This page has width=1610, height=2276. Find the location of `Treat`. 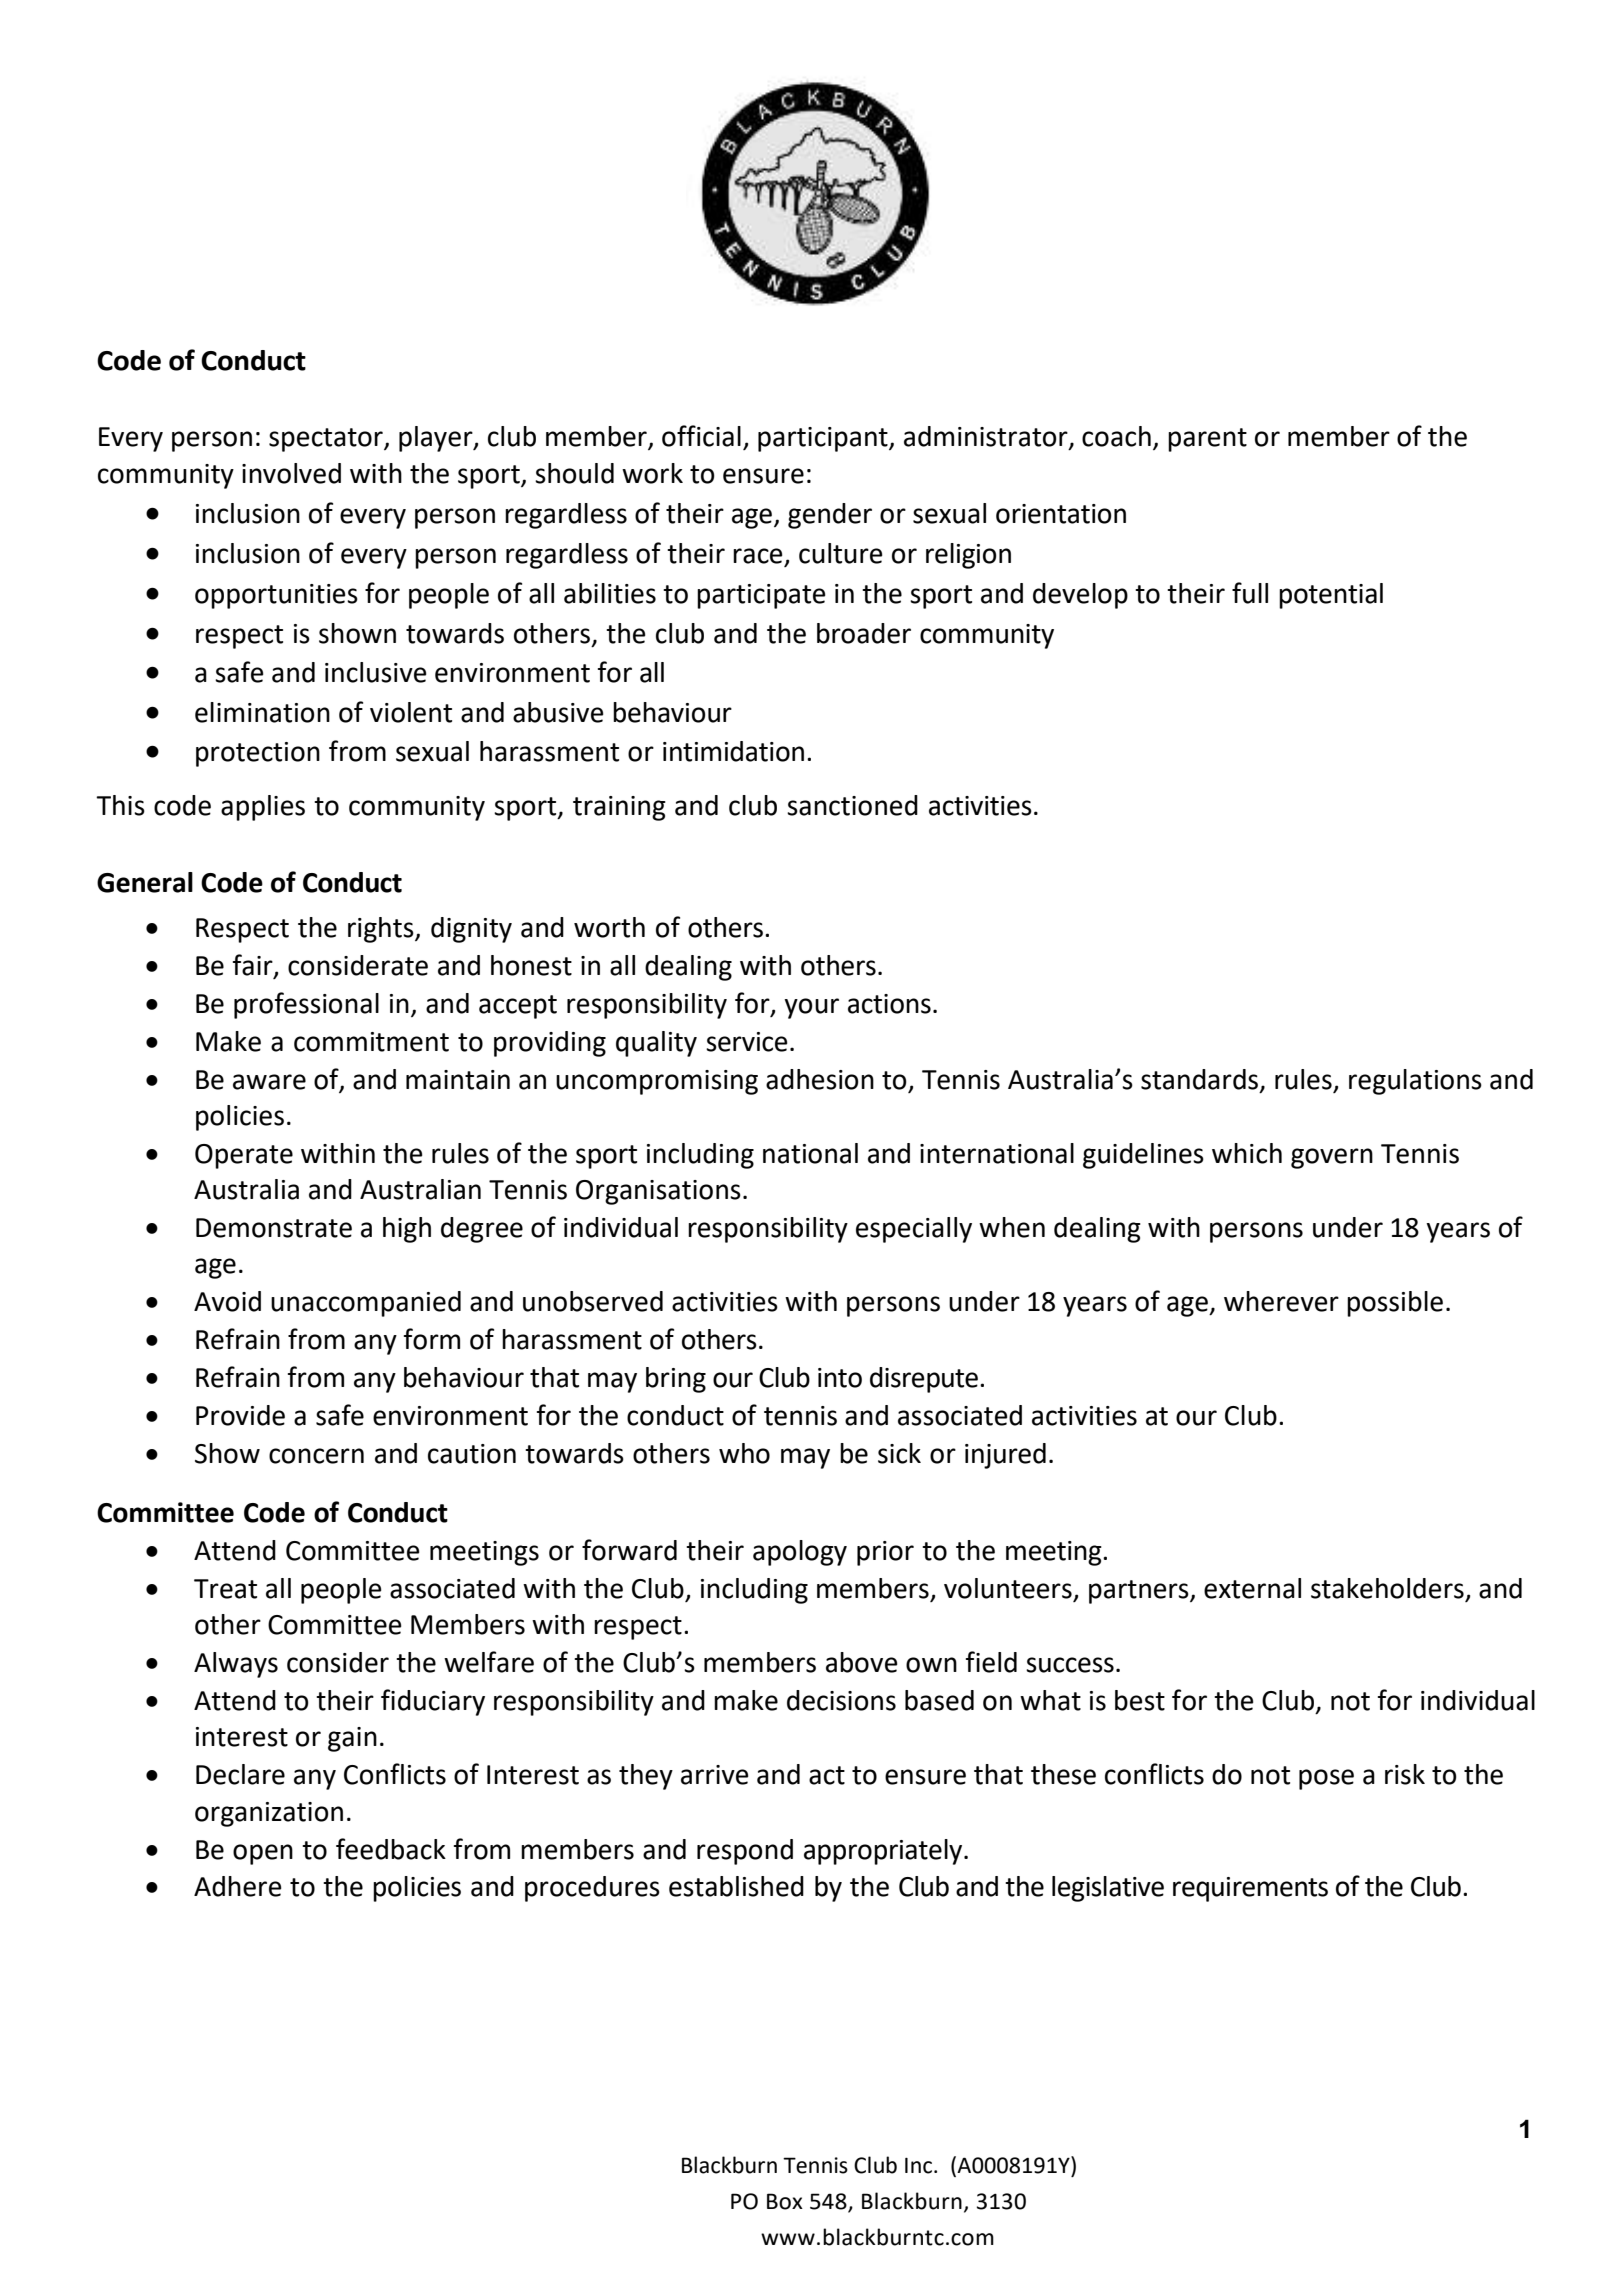

Treat is located at coordinates (225, 1589).
